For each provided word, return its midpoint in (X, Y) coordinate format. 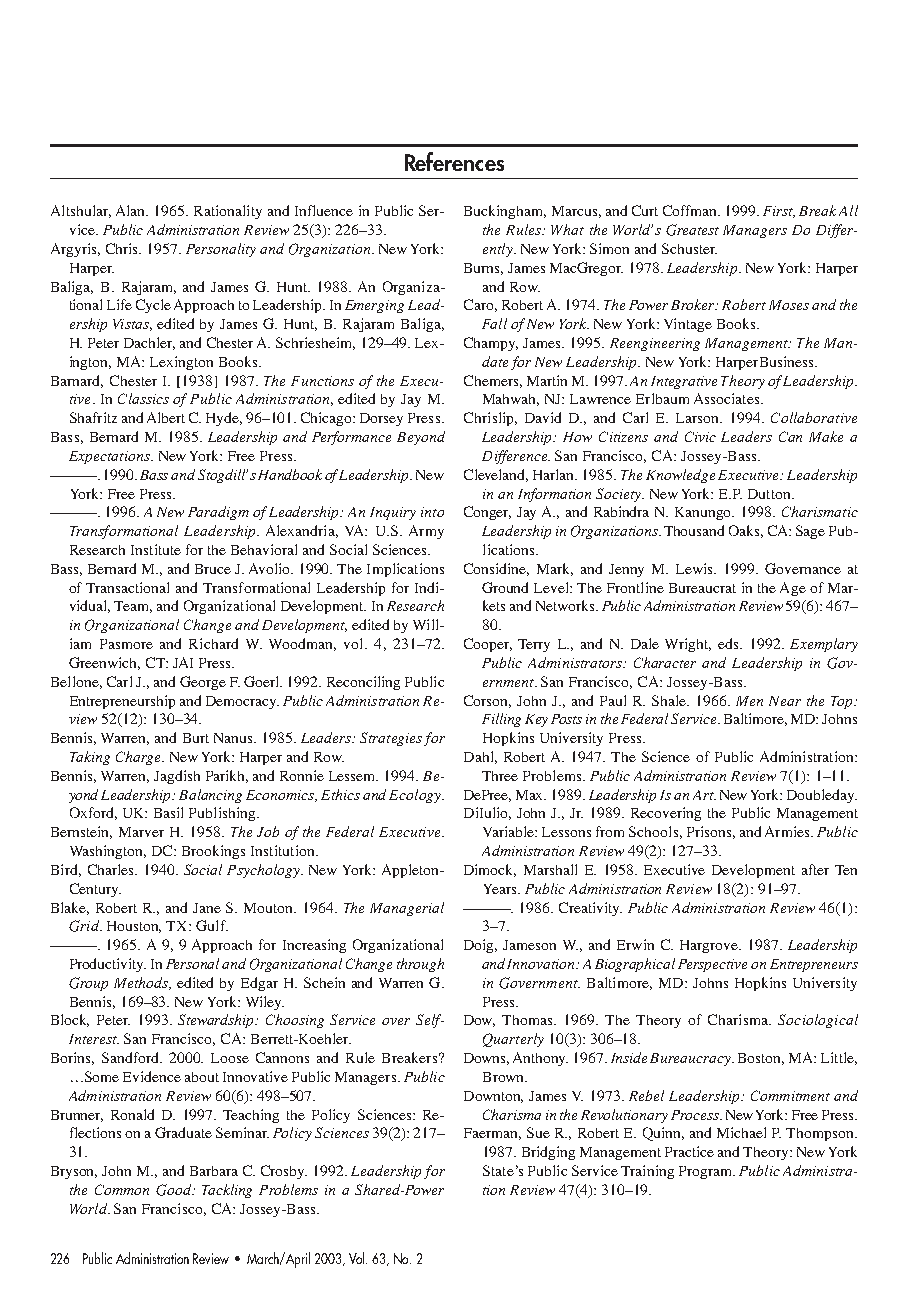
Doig (480, 946)
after (815, 869)
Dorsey (381, 419)
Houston (134, 927)
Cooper (488, 645)
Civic (700, 436)
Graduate (183, 1132)
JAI (183, 662)
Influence (324, 210)
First (779, 212)
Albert (166, 417)
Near (785, 701)
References (454, 161)
